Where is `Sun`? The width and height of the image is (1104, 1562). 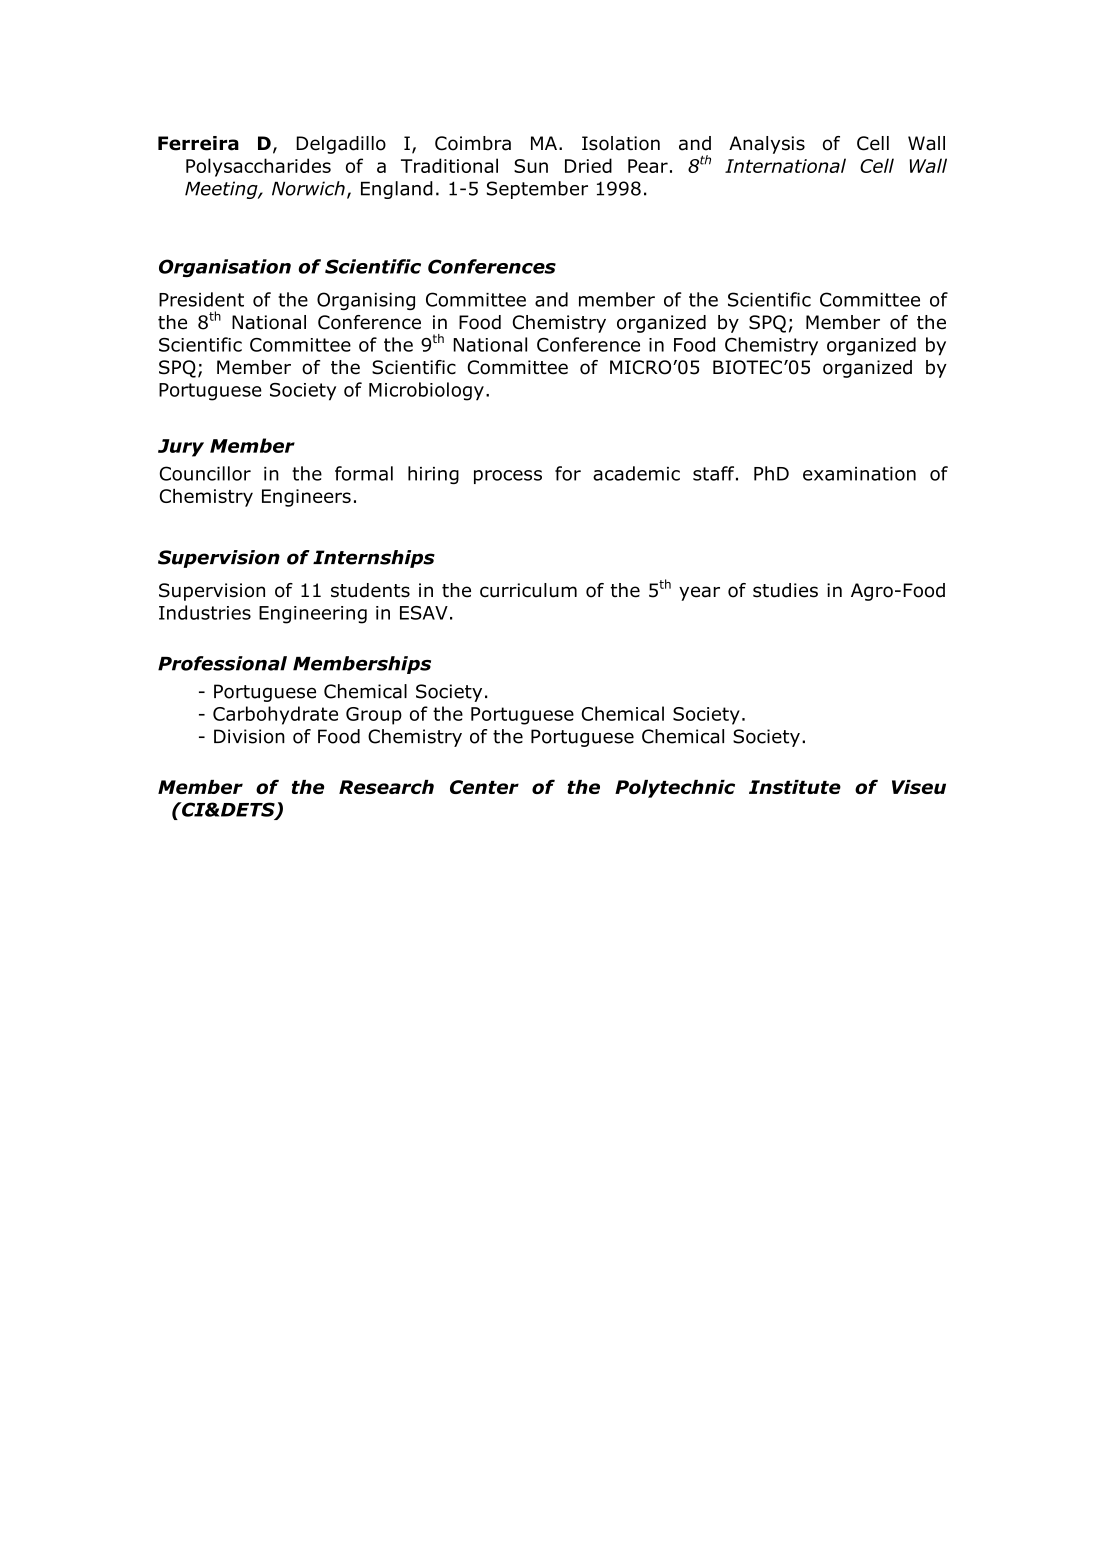 Sun is located at coordinates (531, 166).
